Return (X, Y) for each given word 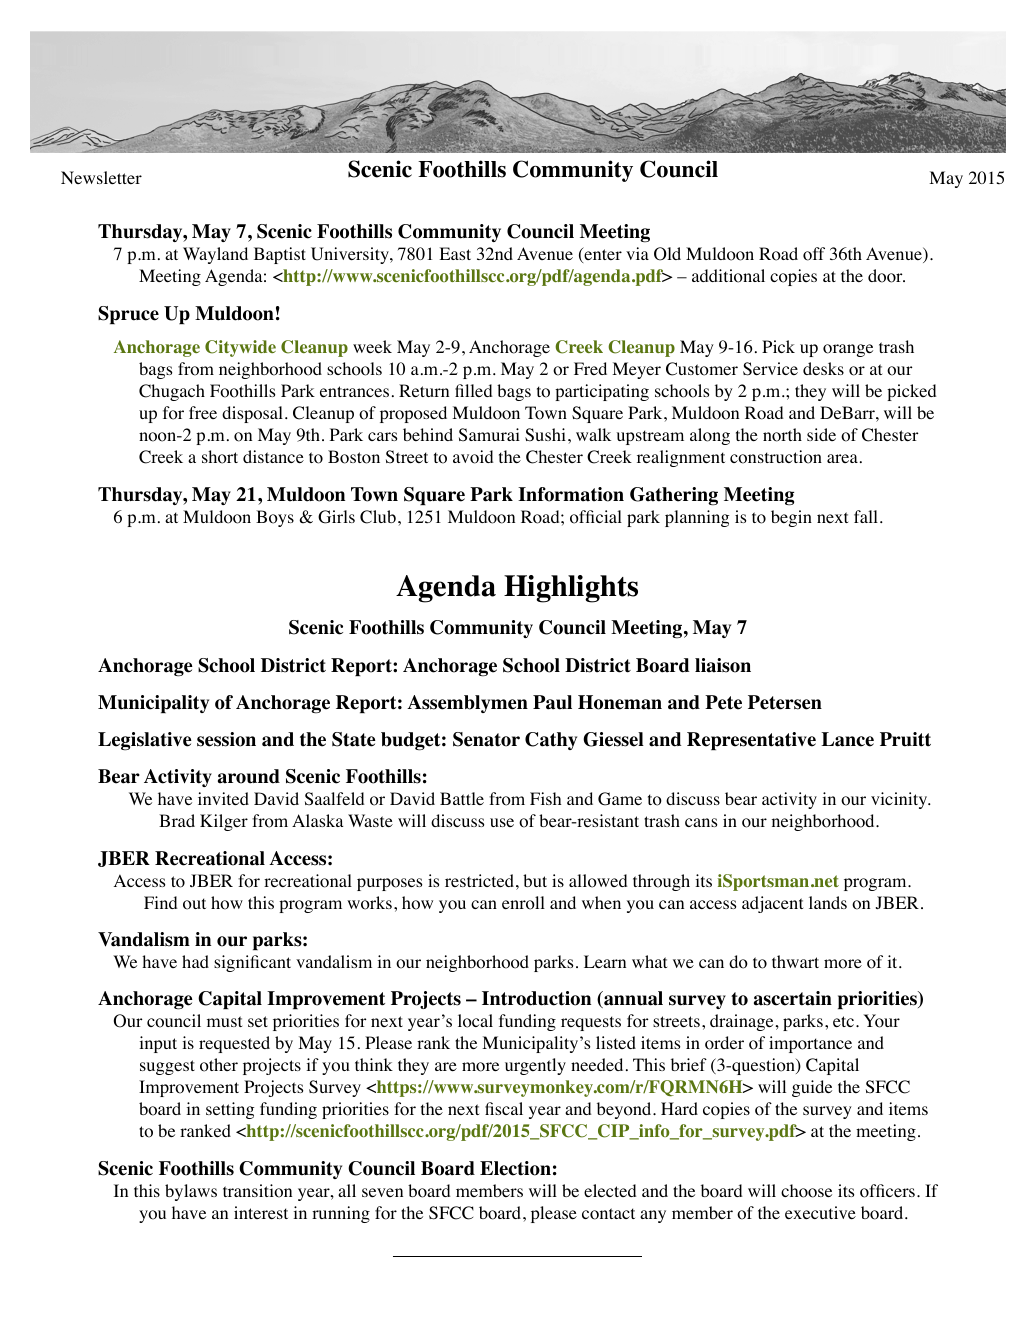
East (455, 253)
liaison (723, 665)
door (886, 276)
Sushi (545, 435)
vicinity (900, 800)
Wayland (215, 255)
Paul (552, 702)
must (224, 1021)
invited (223, 798)
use (502, 822)
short (220, 457)
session (226, 739)
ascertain (793, 998)
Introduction (536, 998)
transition (257, 1191)
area (842, 458)
